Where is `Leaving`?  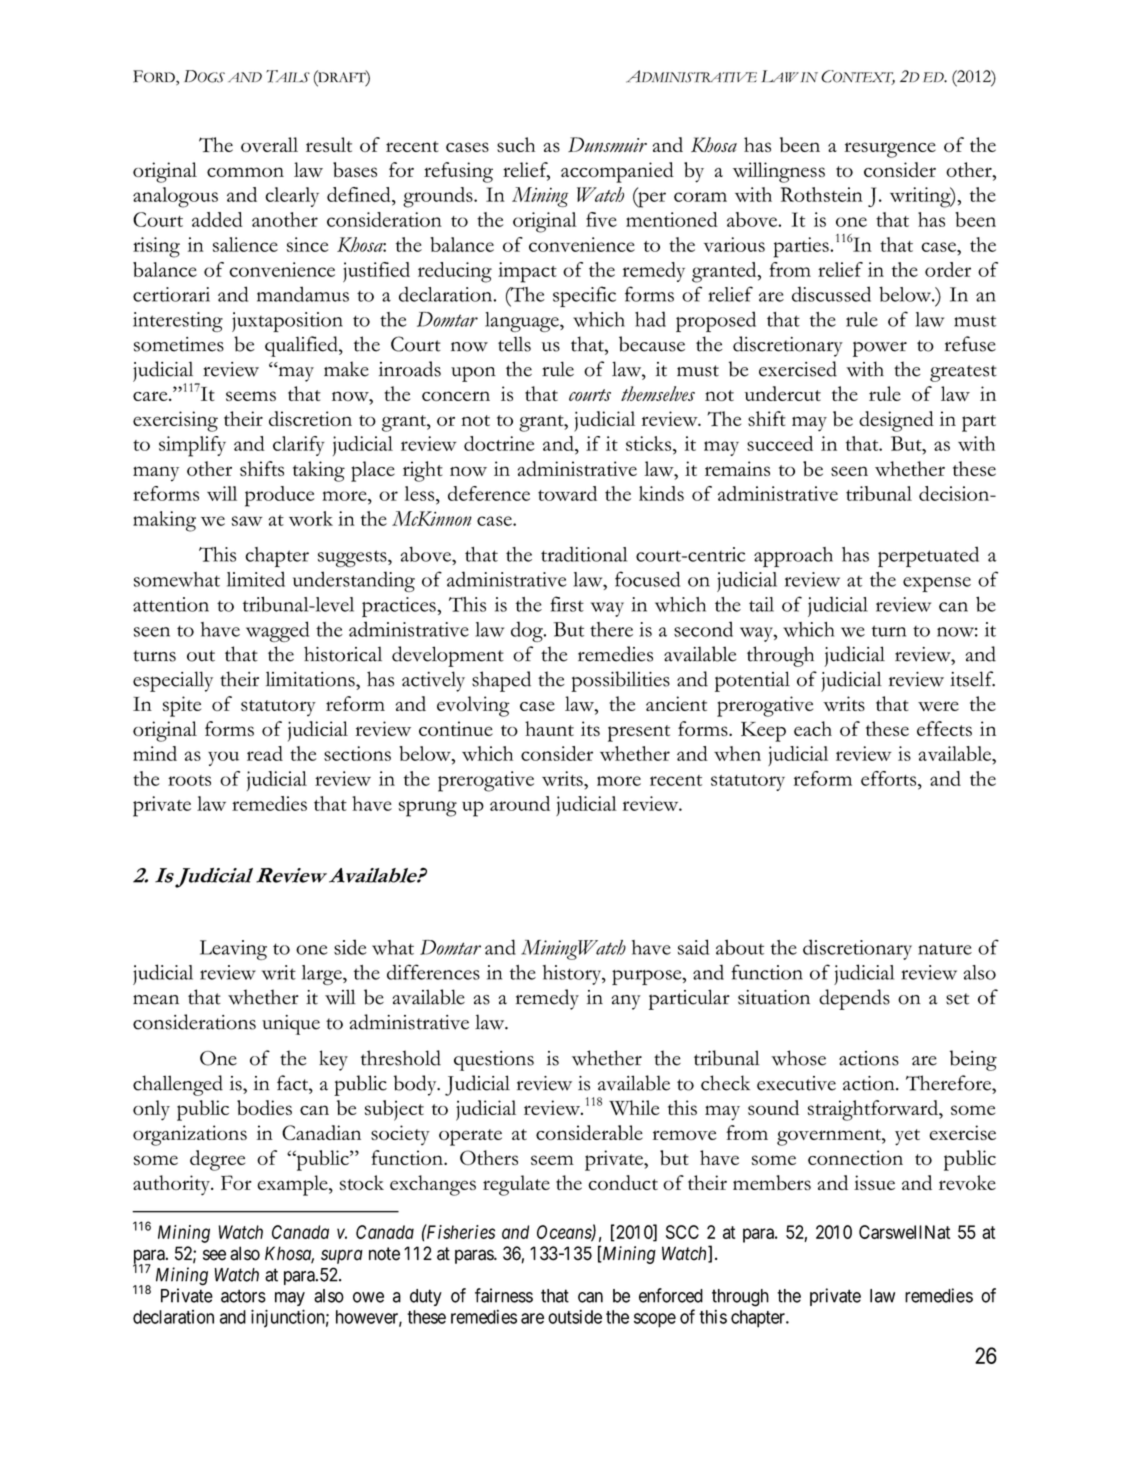
Leaving is located at coordinates (233, 950).
